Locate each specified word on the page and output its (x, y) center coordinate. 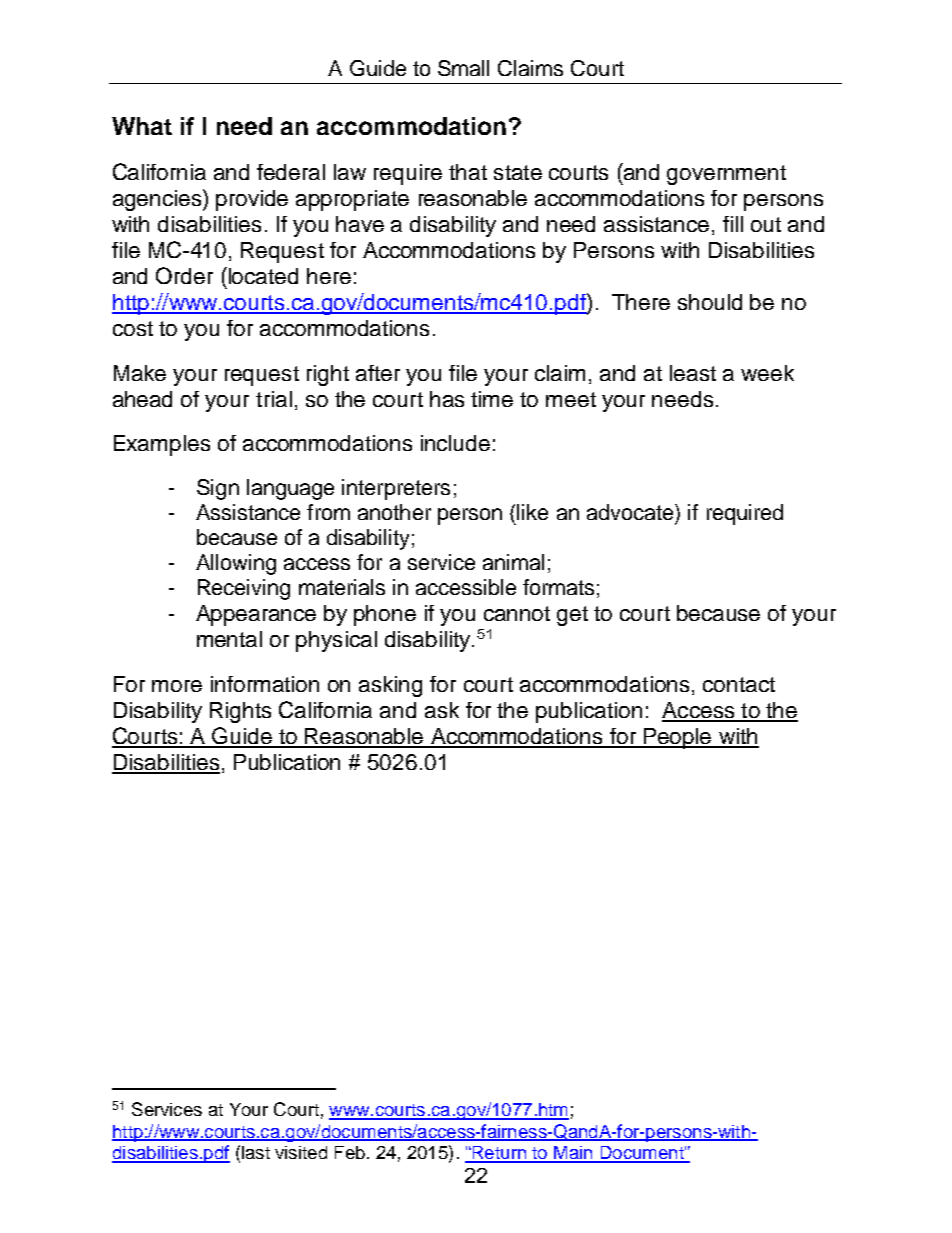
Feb (350, 1152)
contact (739, 684)
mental (229, 639)
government (726, 175)
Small (463, 68)
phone (385, 615)
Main (573, 1154)
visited (301, 1152)
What (142, 126)
